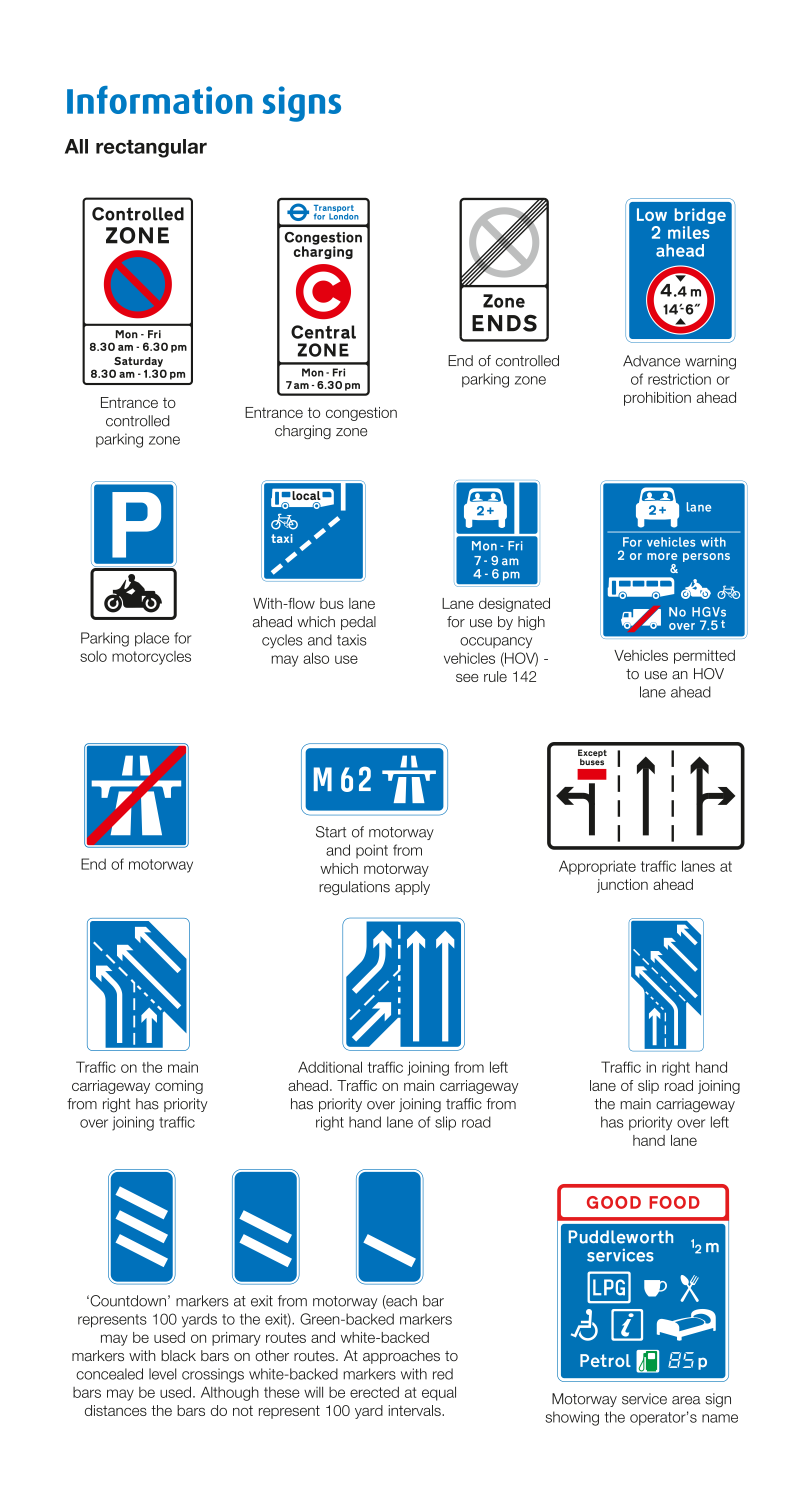 Image resolution: width=806 pixels, height=1512 pixels. What do you see at coordinates (159, 100) in the screenshot?
I see `Information` at bounding box center [159, 100].
